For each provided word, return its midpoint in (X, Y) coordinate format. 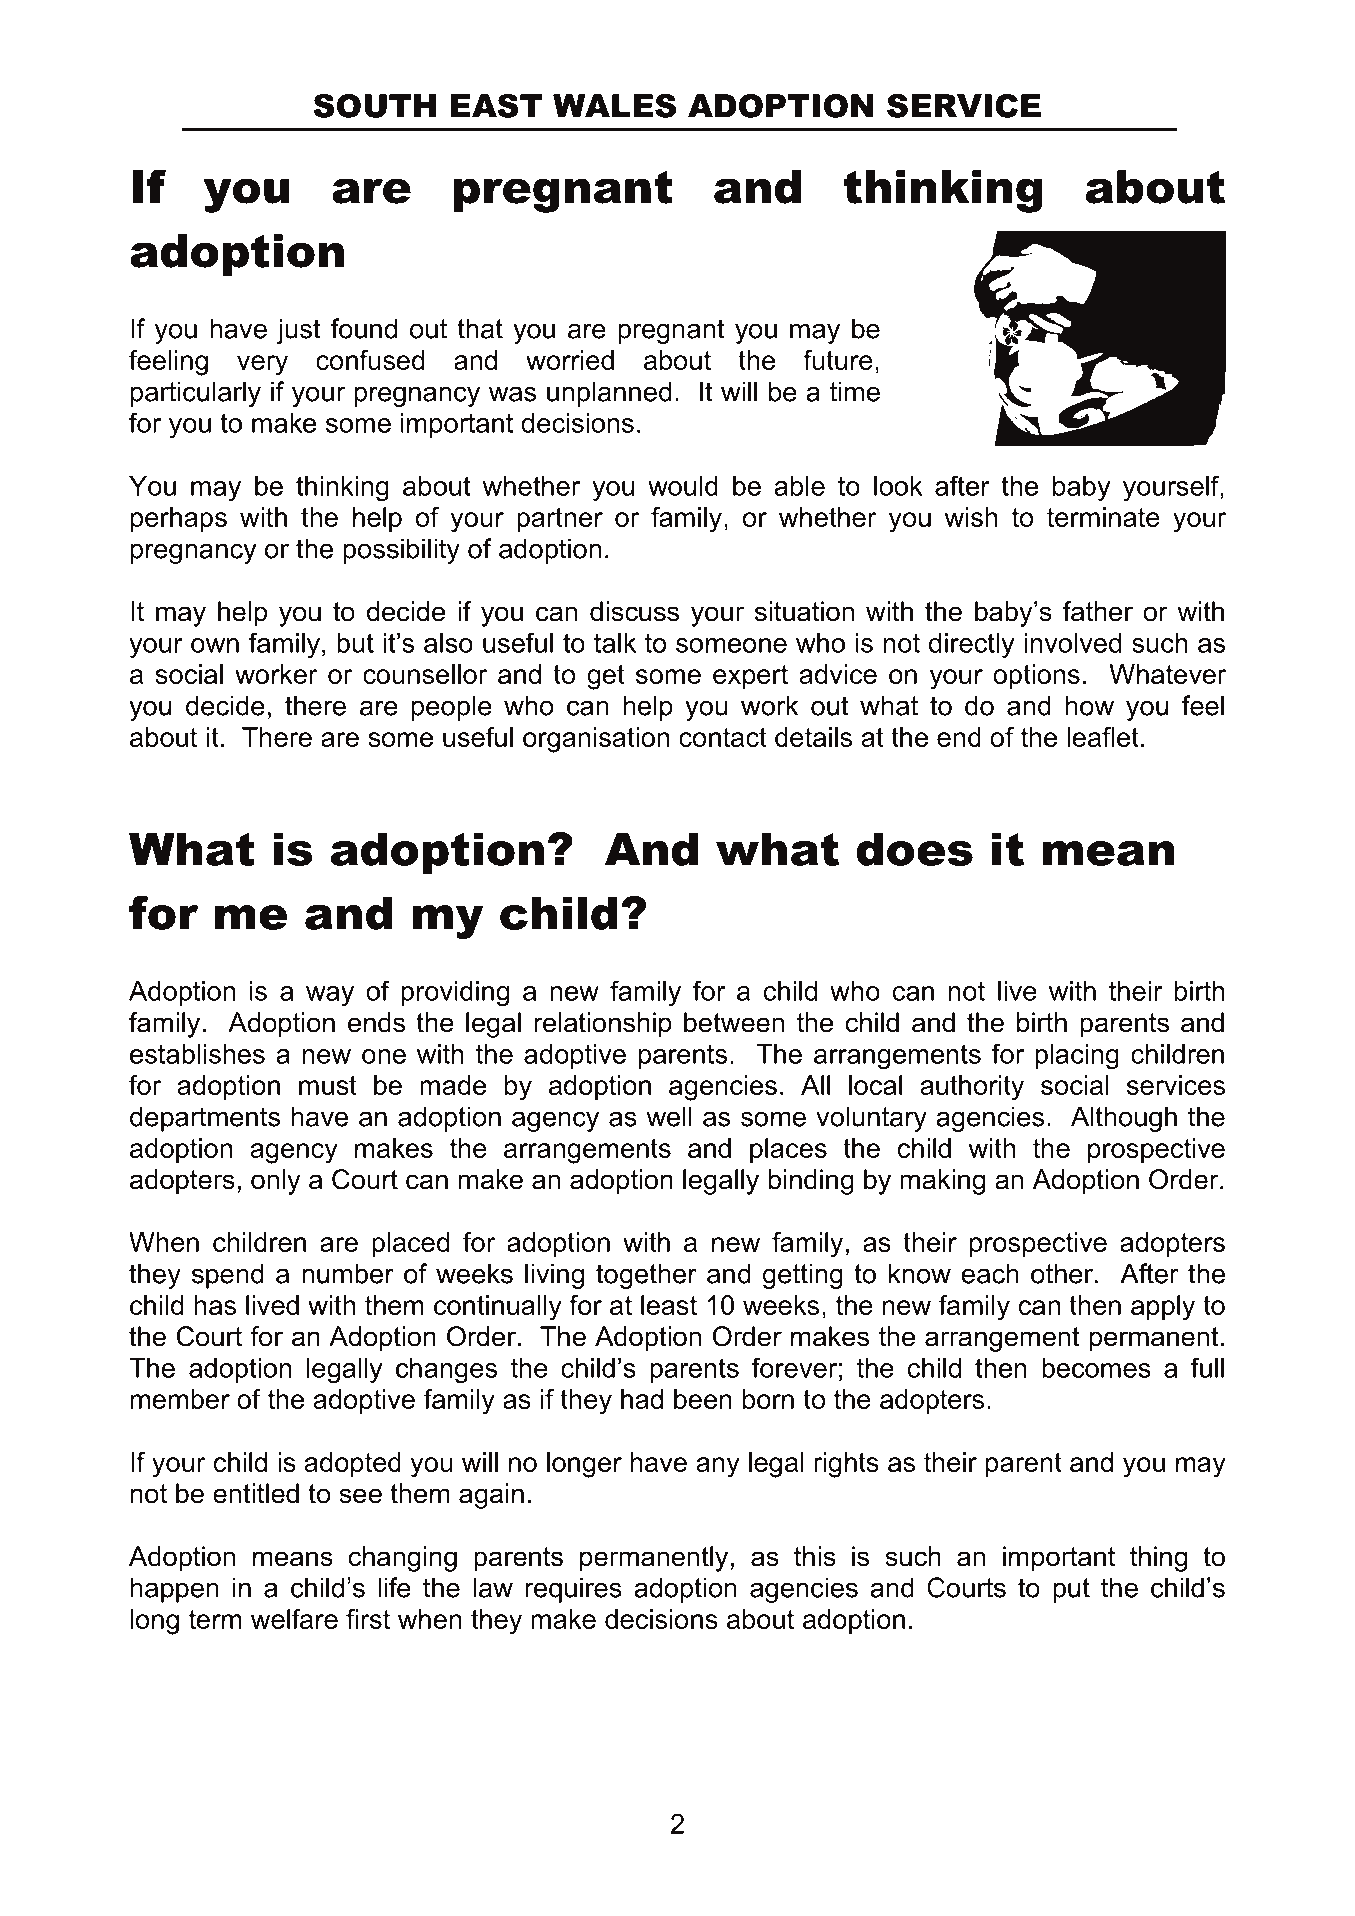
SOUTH (374, 106)
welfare (294, 1619)
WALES (614, 106)
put (1071, 1590)
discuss (634, 611)
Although (1124, 1119)
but (355, 643)
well (669, 1116)
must (328, 1085)
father (1098, 611)
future (838, 360)
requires (573, 1590)
